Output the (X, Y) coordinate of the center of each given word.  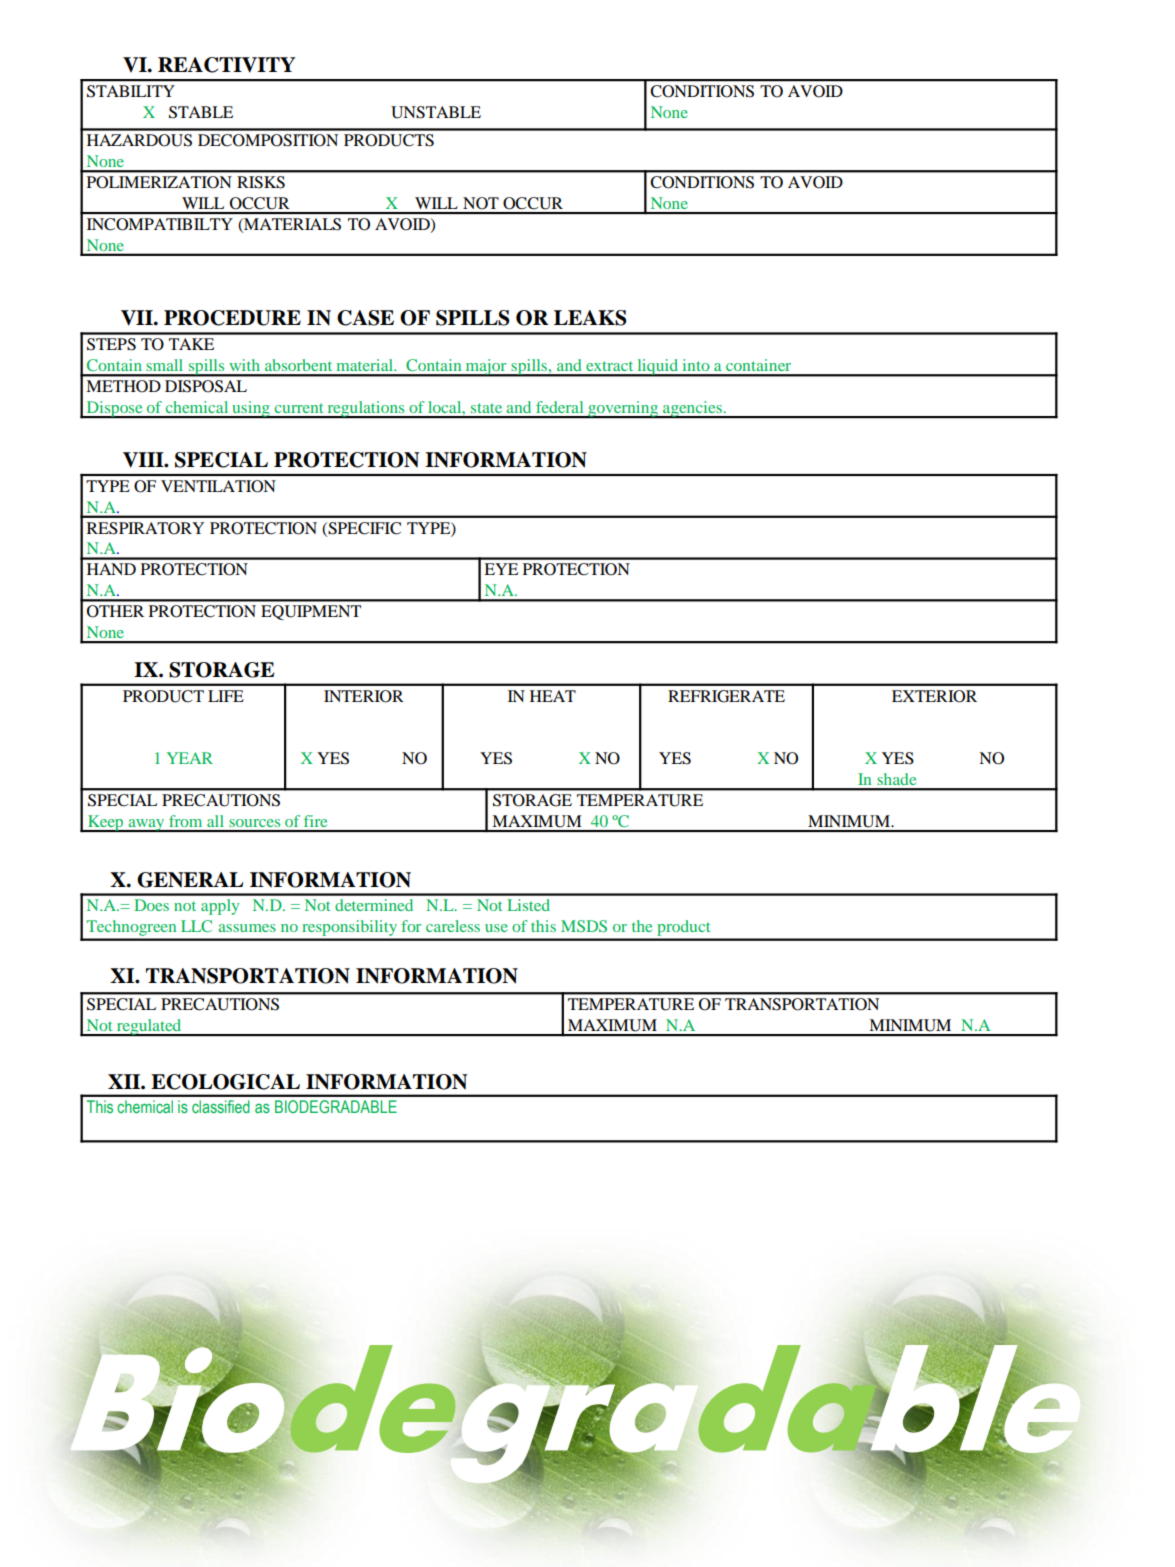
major (486, 368)
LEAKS (590, 318)
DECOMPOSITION (268, 140)
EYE (501, 569)
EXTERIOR (934, 696)
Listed (528, 905)
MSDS (584, 926)
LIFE (226, 696)
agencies (692, 409)
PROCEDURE (232, 318)
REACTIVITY (226, 65)
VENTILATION (218, 486)
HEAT (553, 696)
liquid (658, 368)
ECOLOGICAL (225, 1082)
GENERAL (190, 880)
